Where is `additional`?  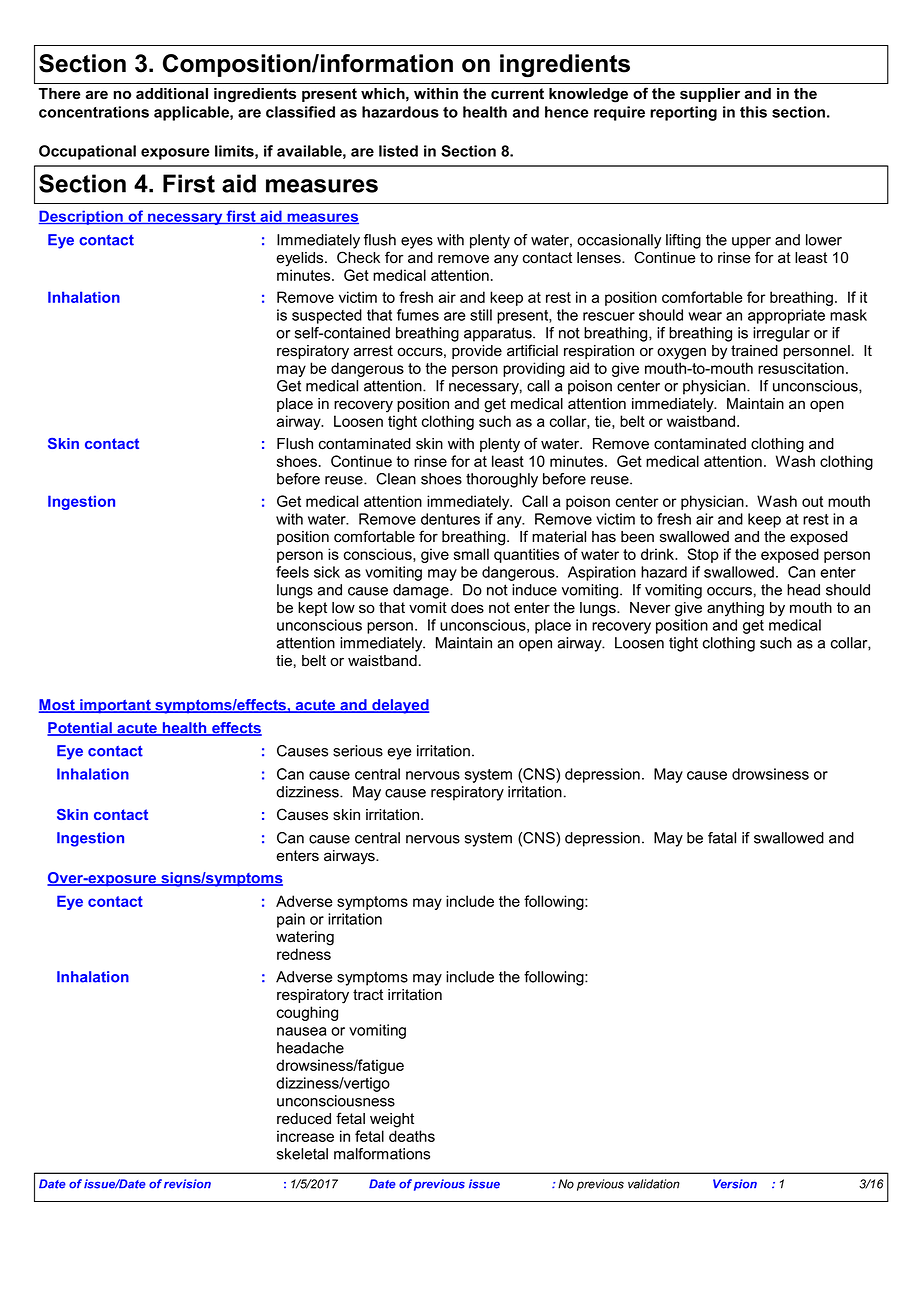 additional is located at coordinates (172, 93).
